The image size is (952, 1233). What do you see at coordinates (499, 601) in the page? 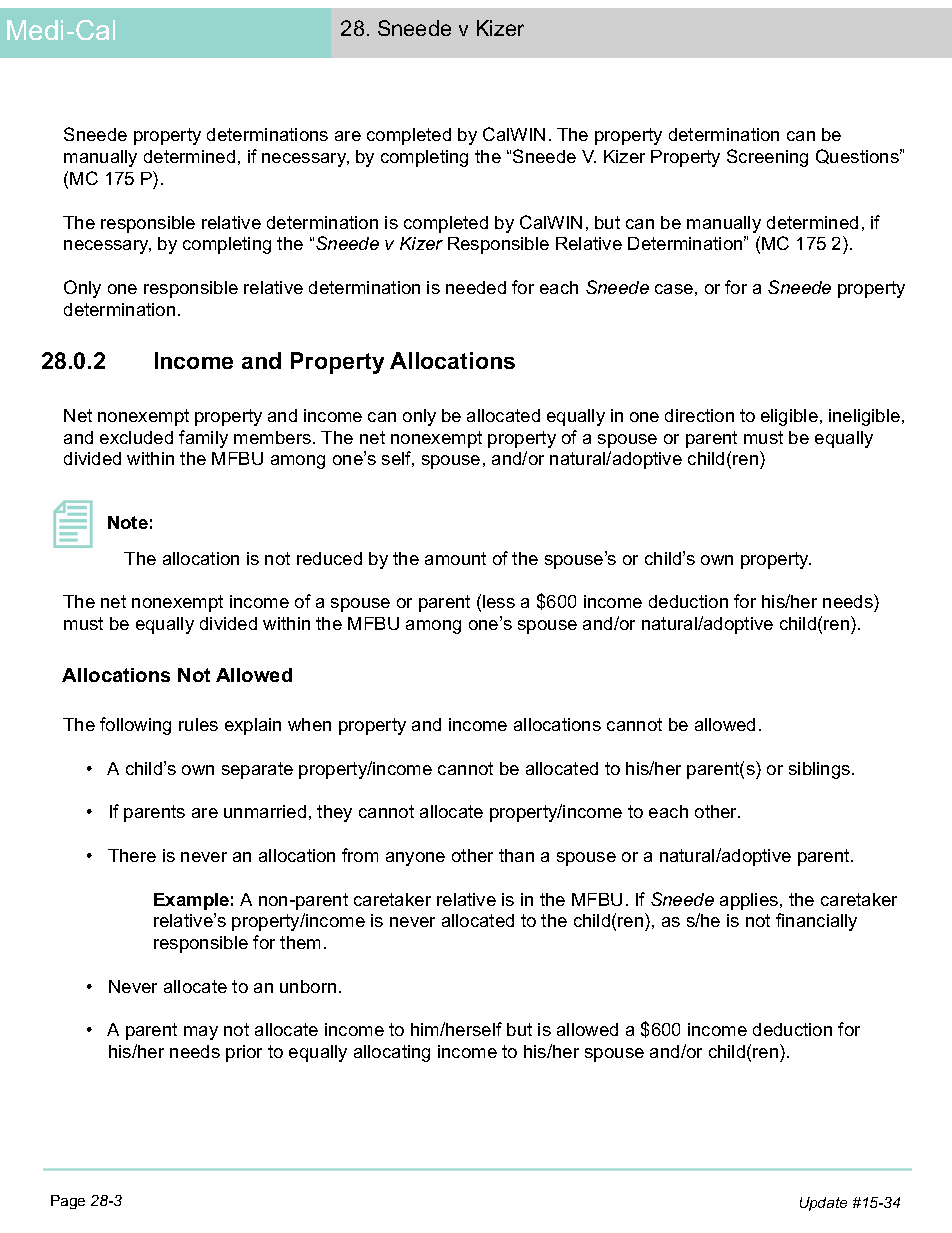
I see `less` at bounding box center [499, 601].
